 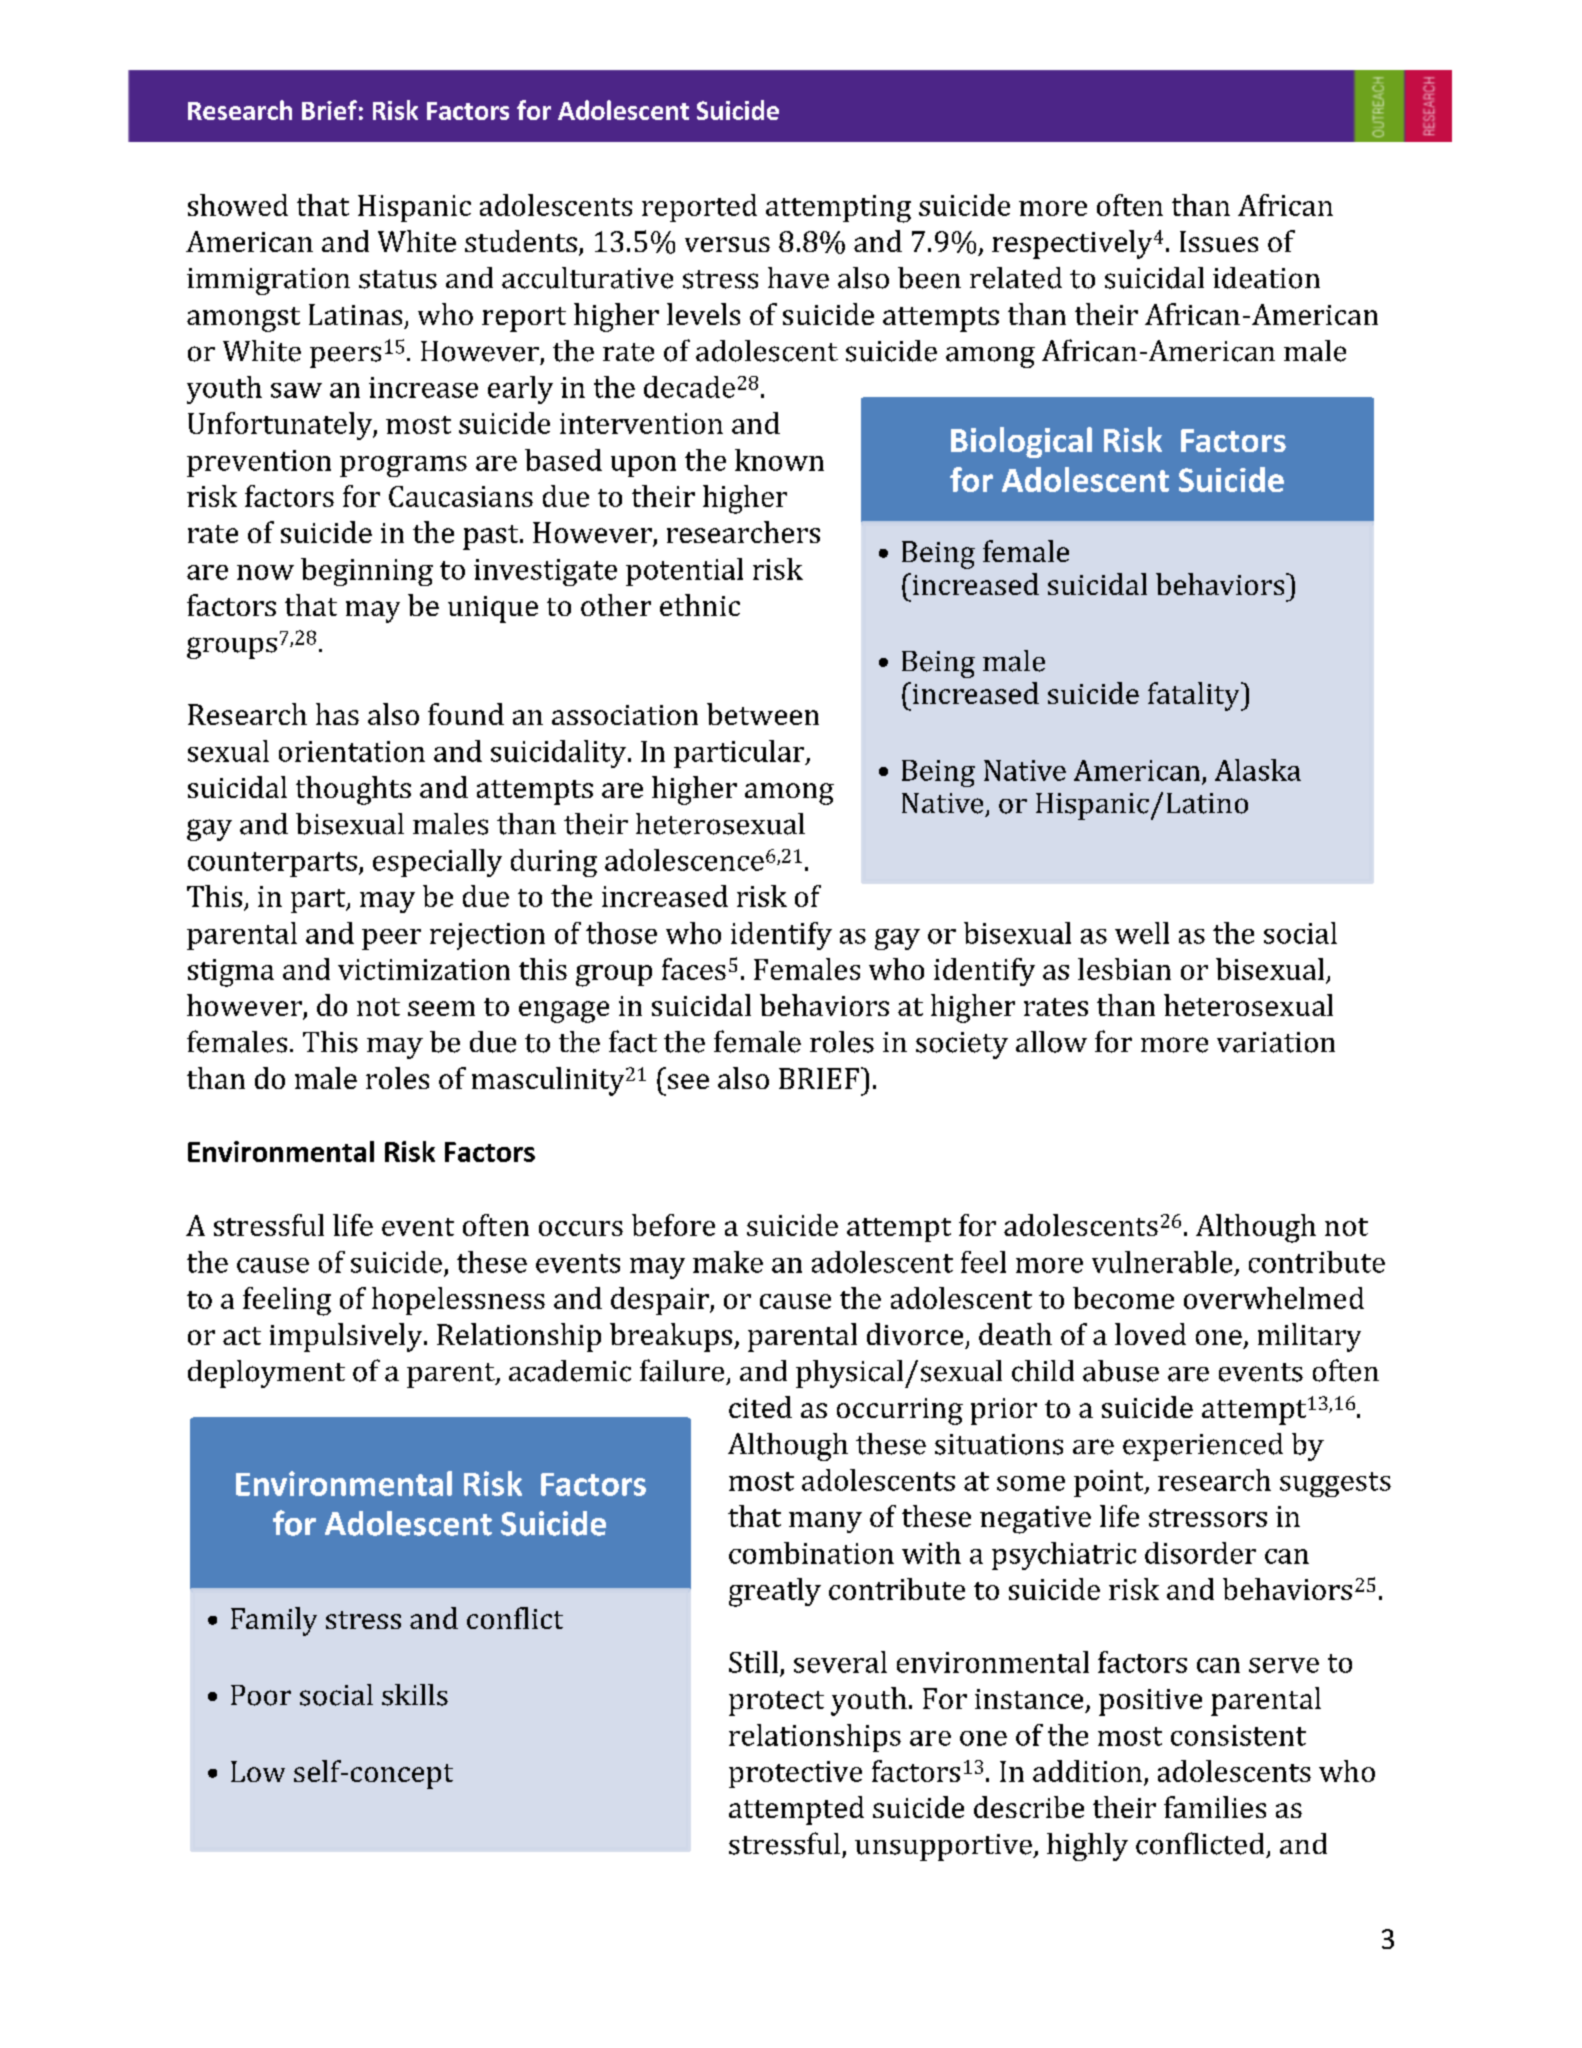 I want to click on Issues, so click(x=1219, y=241).
